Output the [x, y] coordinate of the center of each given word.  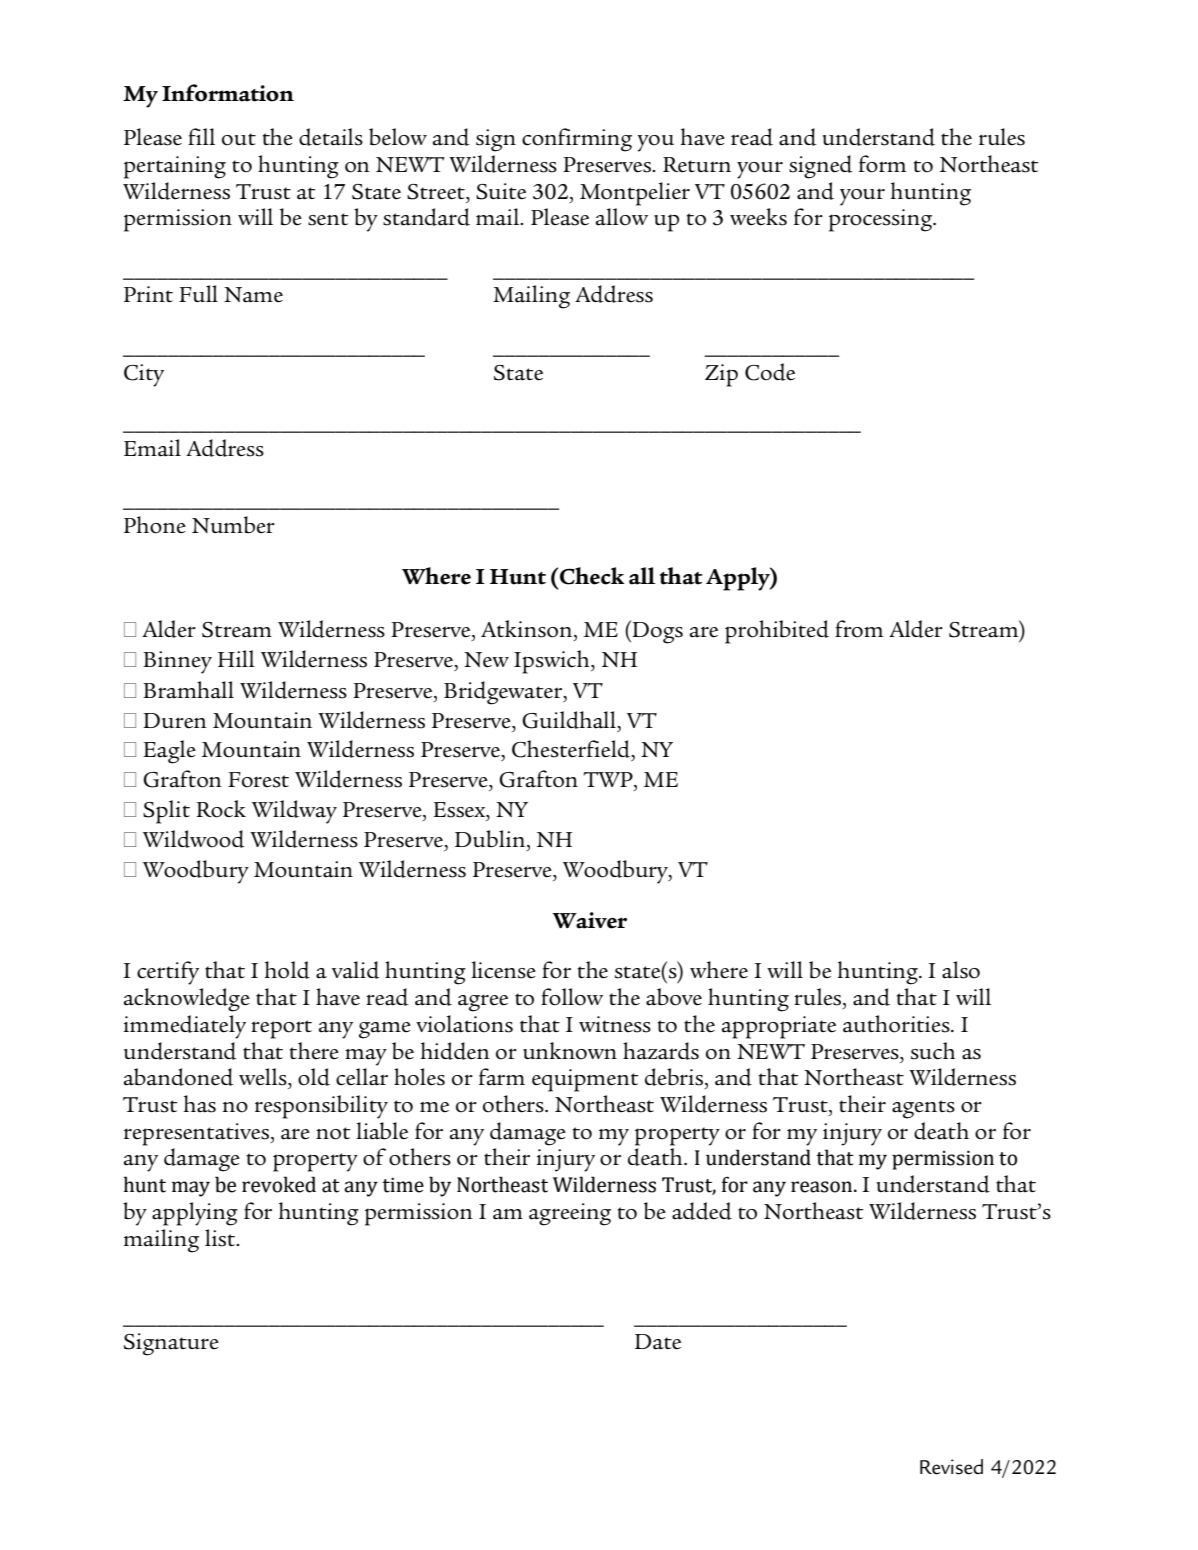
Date [658, 1342]
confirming [577, 140]
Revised [951, 1467]
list [221, 1238]
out [239, 139]
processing [881, 220]
